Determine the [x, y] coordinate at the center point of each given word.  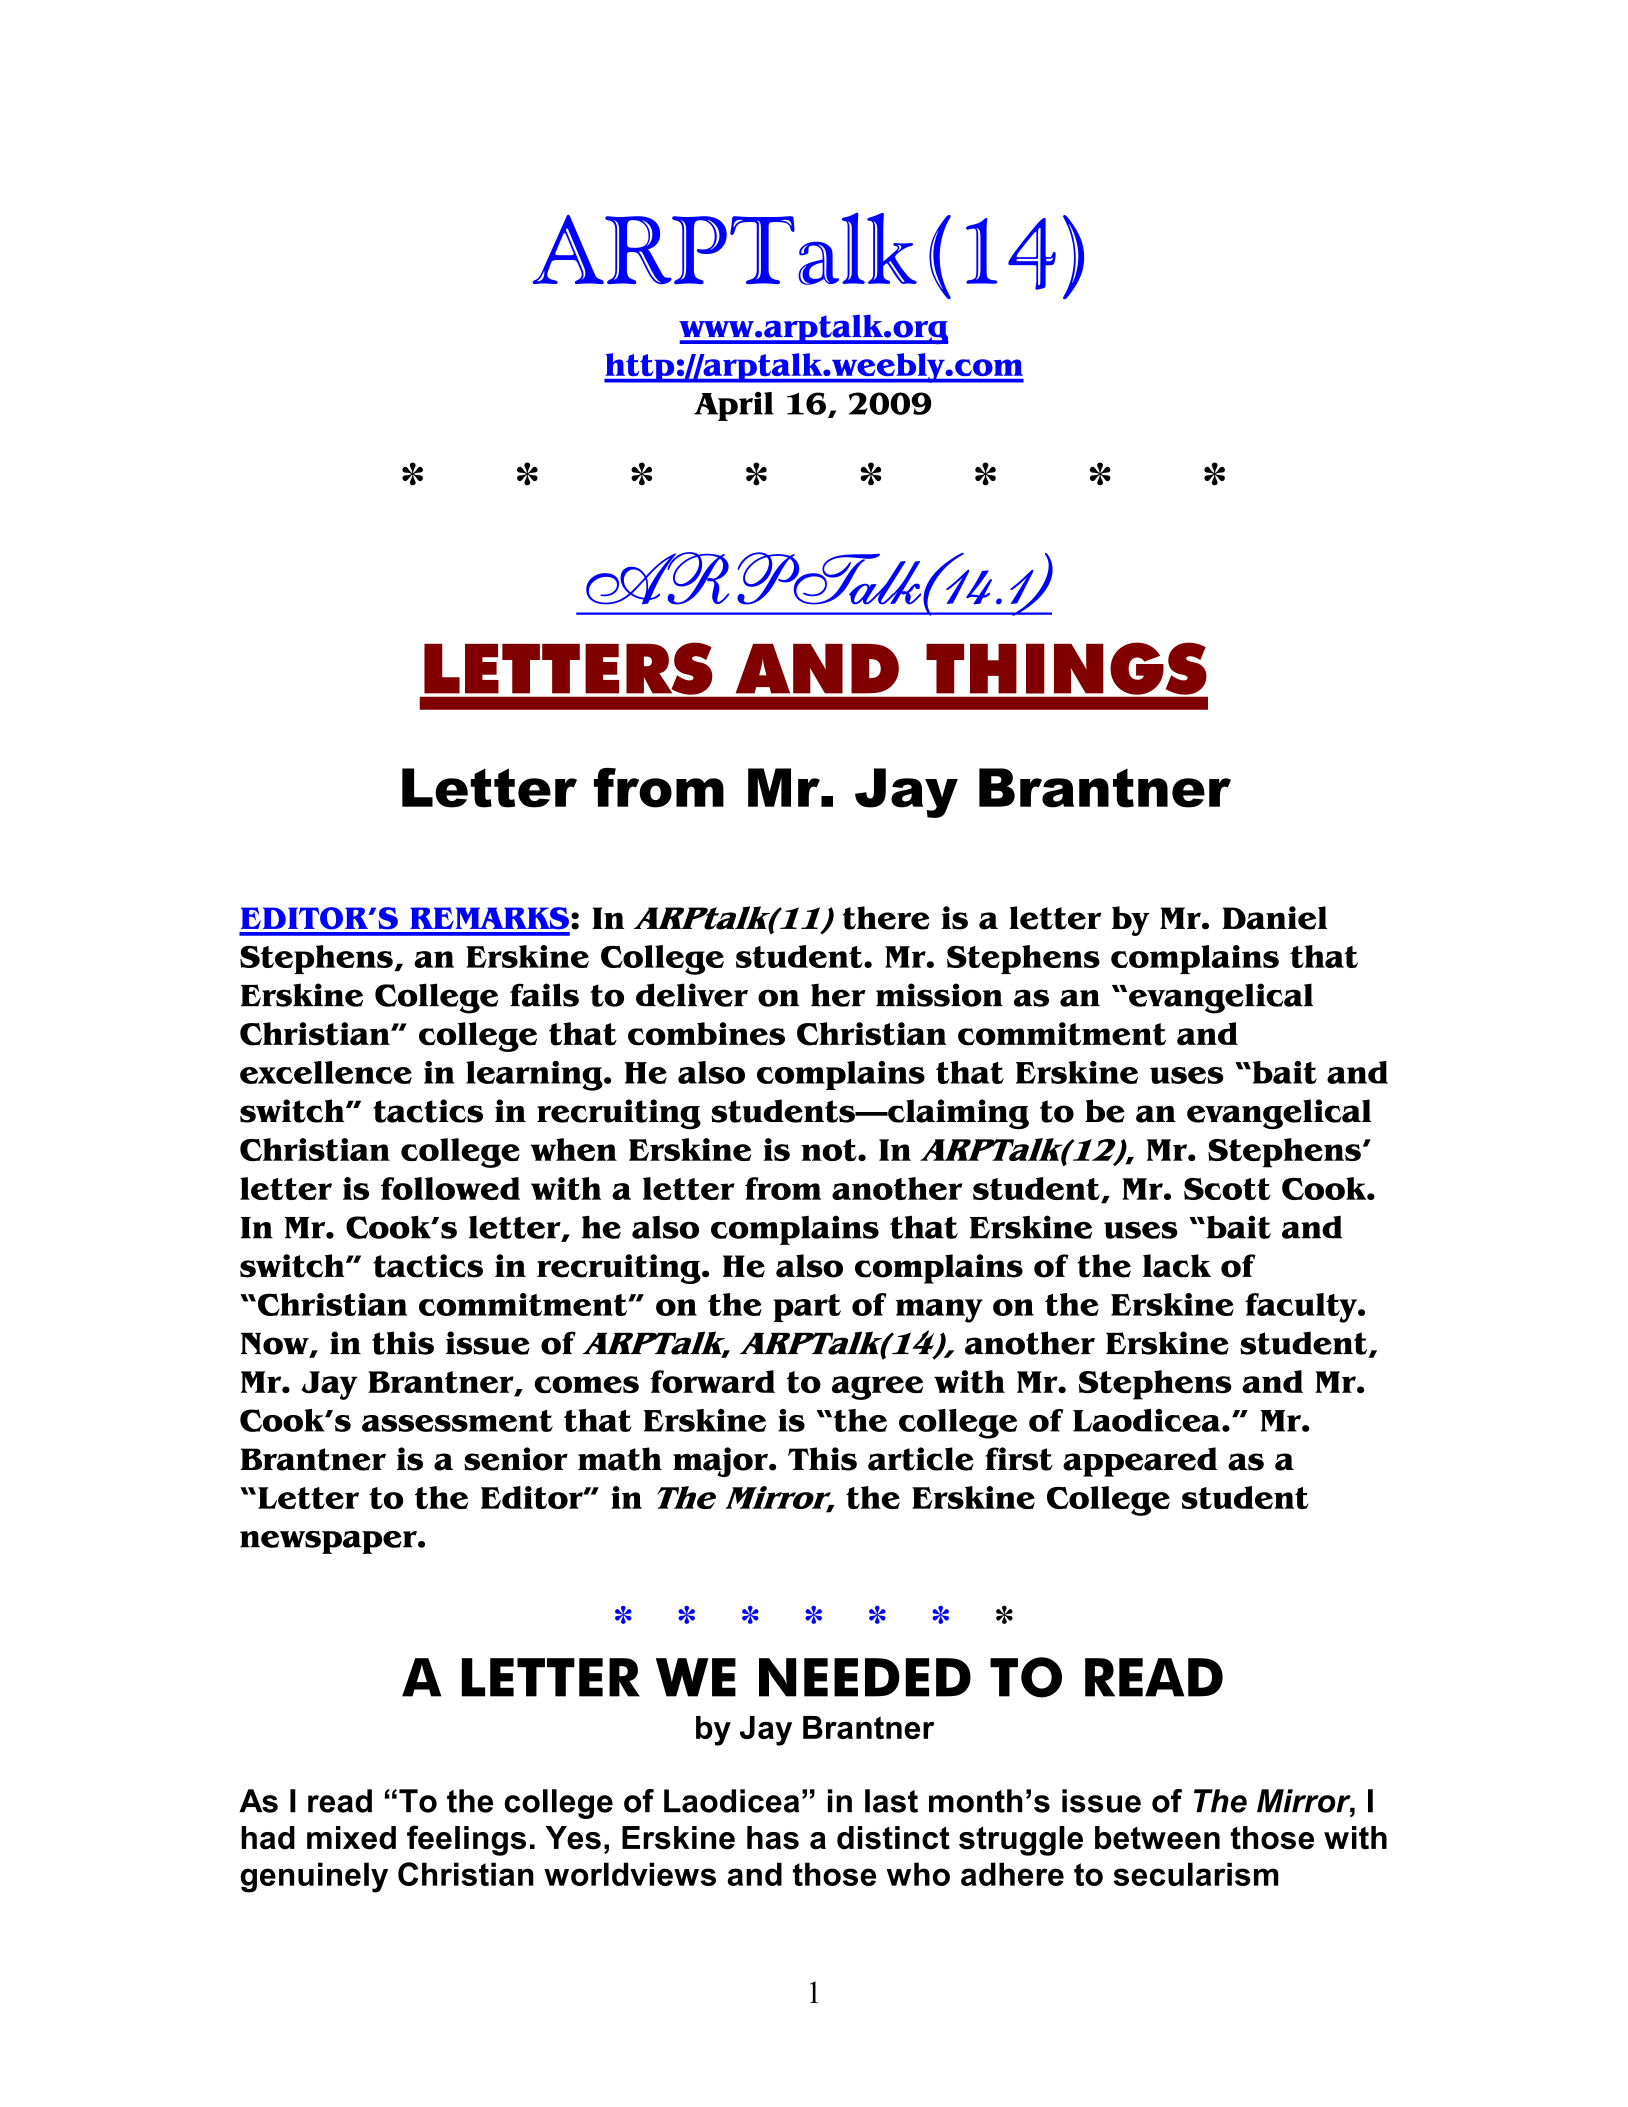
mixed [351, 1838]
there [886, 918]
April [734, 406]
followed [450, 1188]
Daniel [1274, 918]
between [1157, 1838]
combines [706, 1034]
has [773, 1838]
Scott [1227, 1189]
